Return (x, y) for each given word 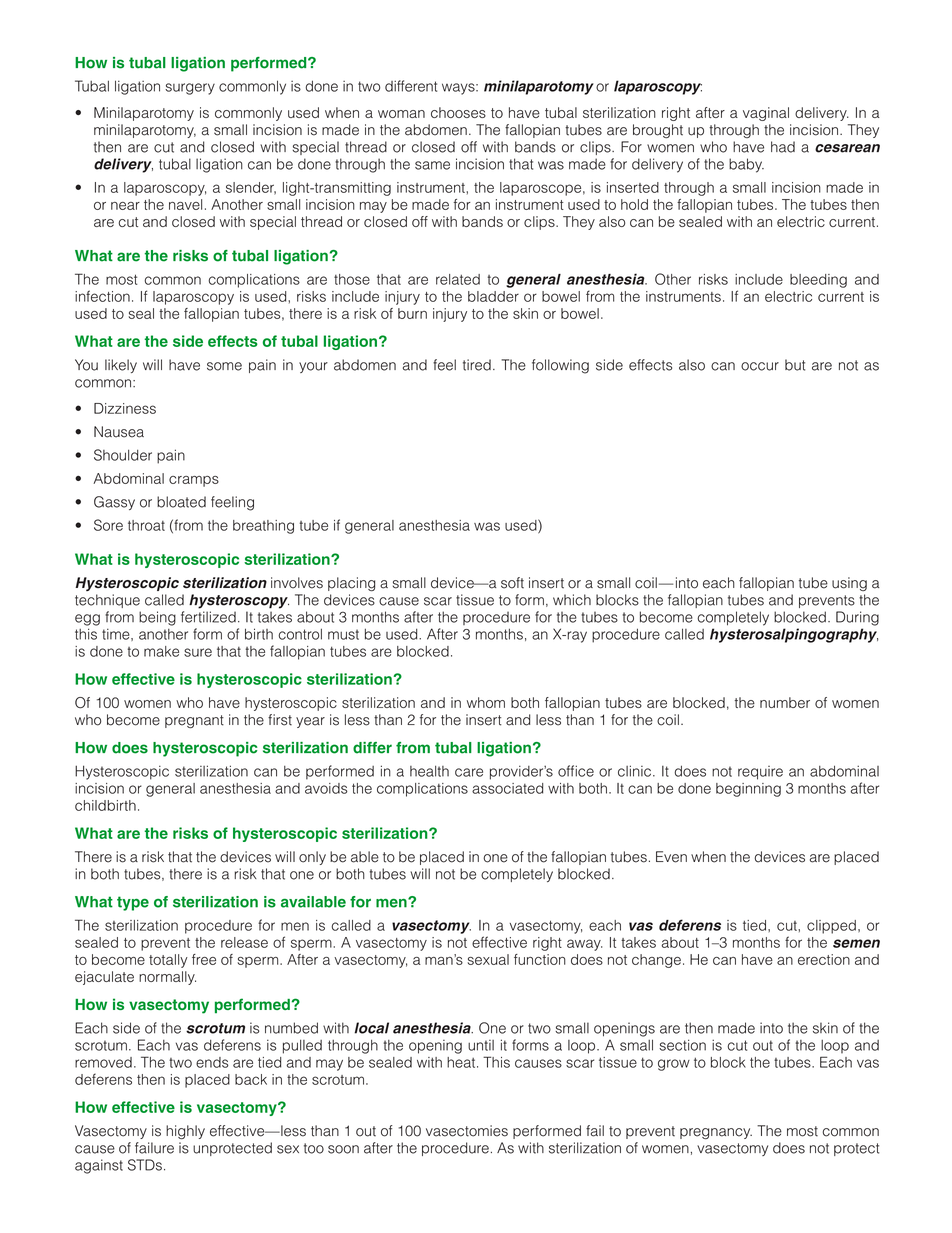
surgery (190, 89)
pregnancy (716, 1133)
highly (185, 1132)
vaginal (766, 114)
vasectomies (467, 1131)
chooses (458, 112)
